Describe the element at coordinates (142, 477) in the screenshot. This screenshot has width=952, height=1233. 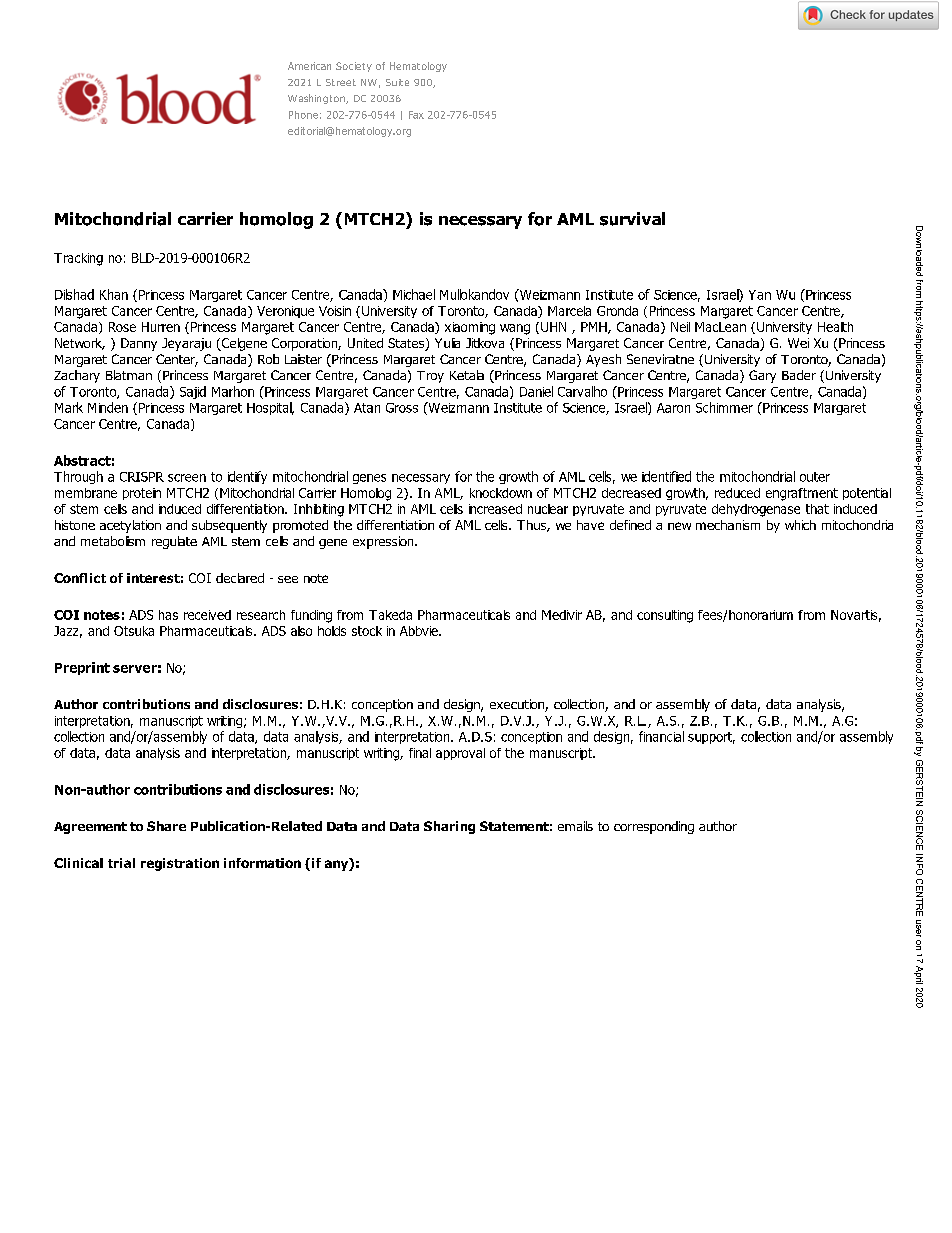
I see `CRISPR` at that location.
